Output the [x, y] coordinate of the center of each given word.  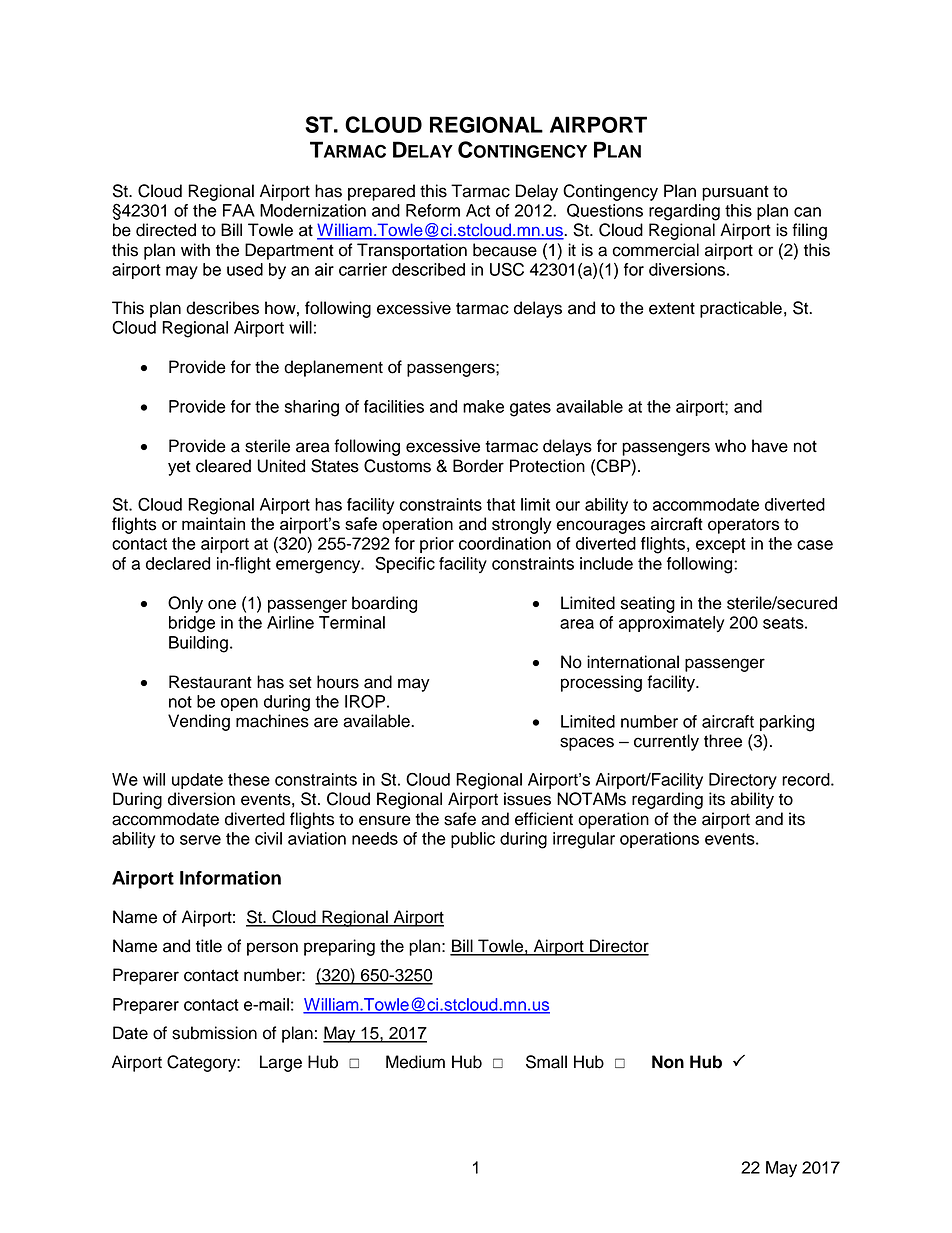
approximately [671, 624]
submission [214, 1033]
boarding [384, 604]
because [505, 250]
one [222, 604]
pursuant [735, 193]
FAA [239, 210]
